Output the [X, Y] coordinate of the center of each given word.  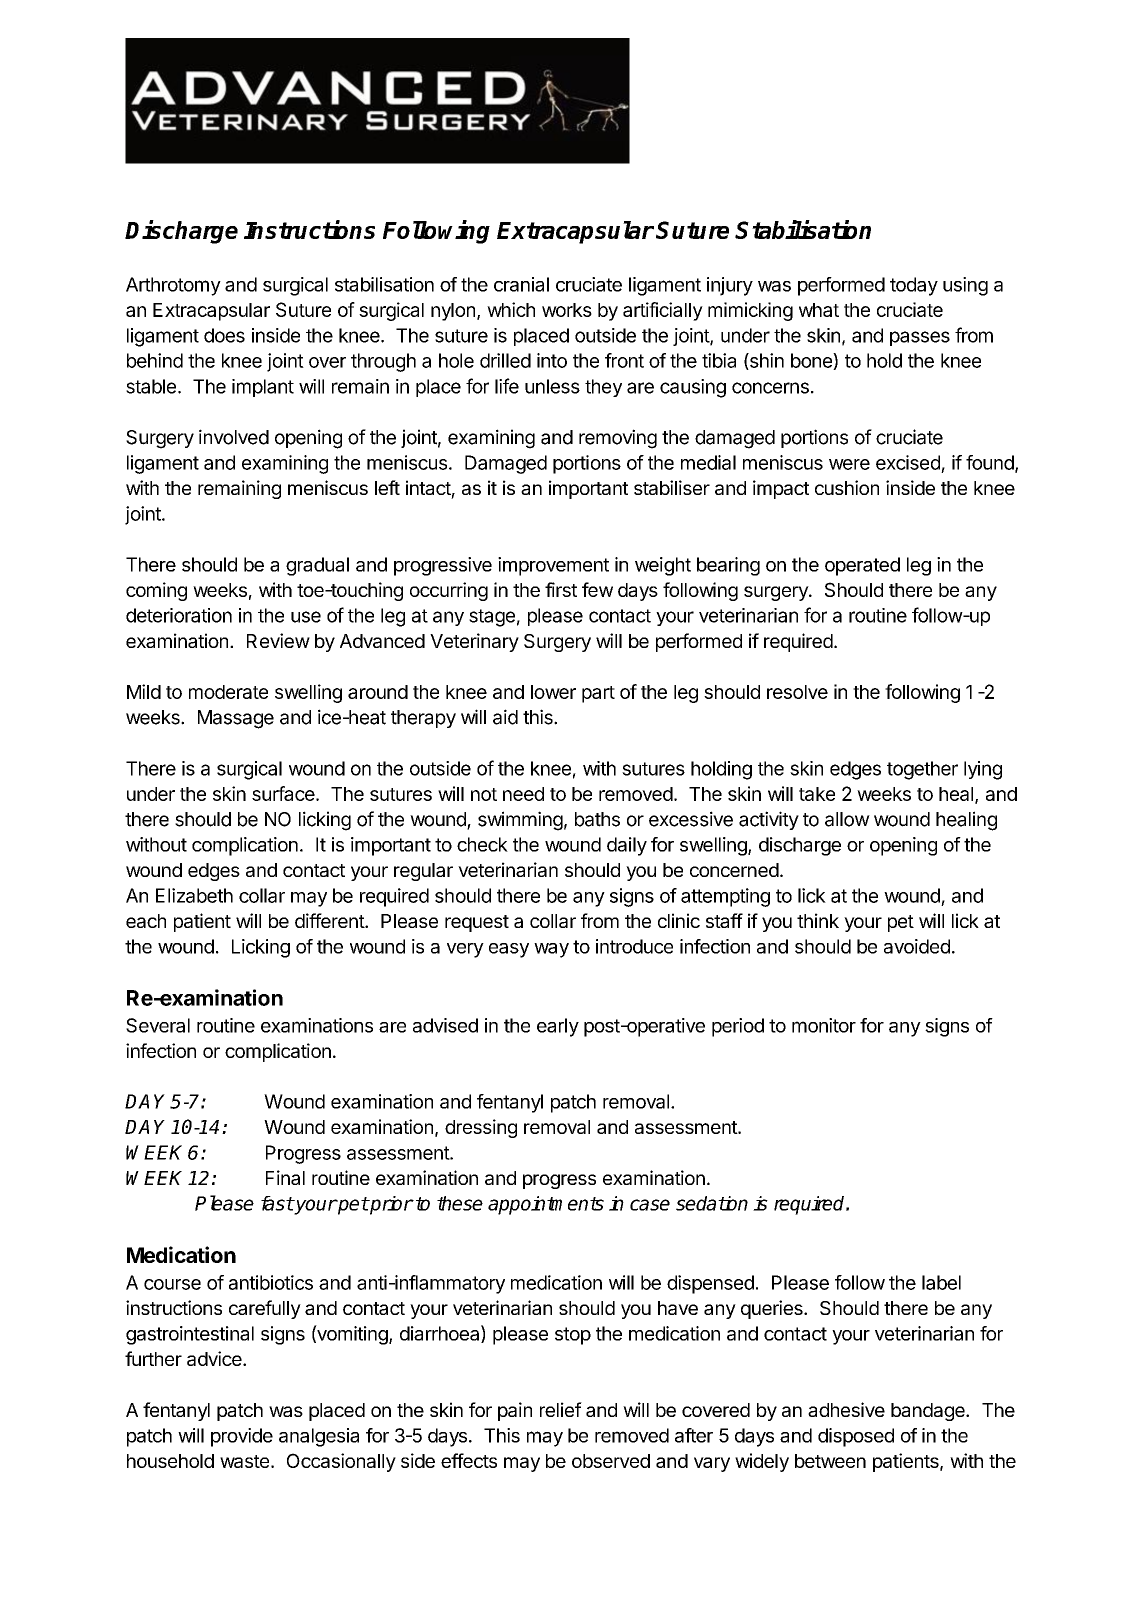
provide [242, 1437]
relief [561, 1409]
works [567, 310]
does [224, 335]
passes [920, 338]
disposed [856, 1437]
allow [847, 819]
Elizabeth [194, 895]
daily [627, 846]
